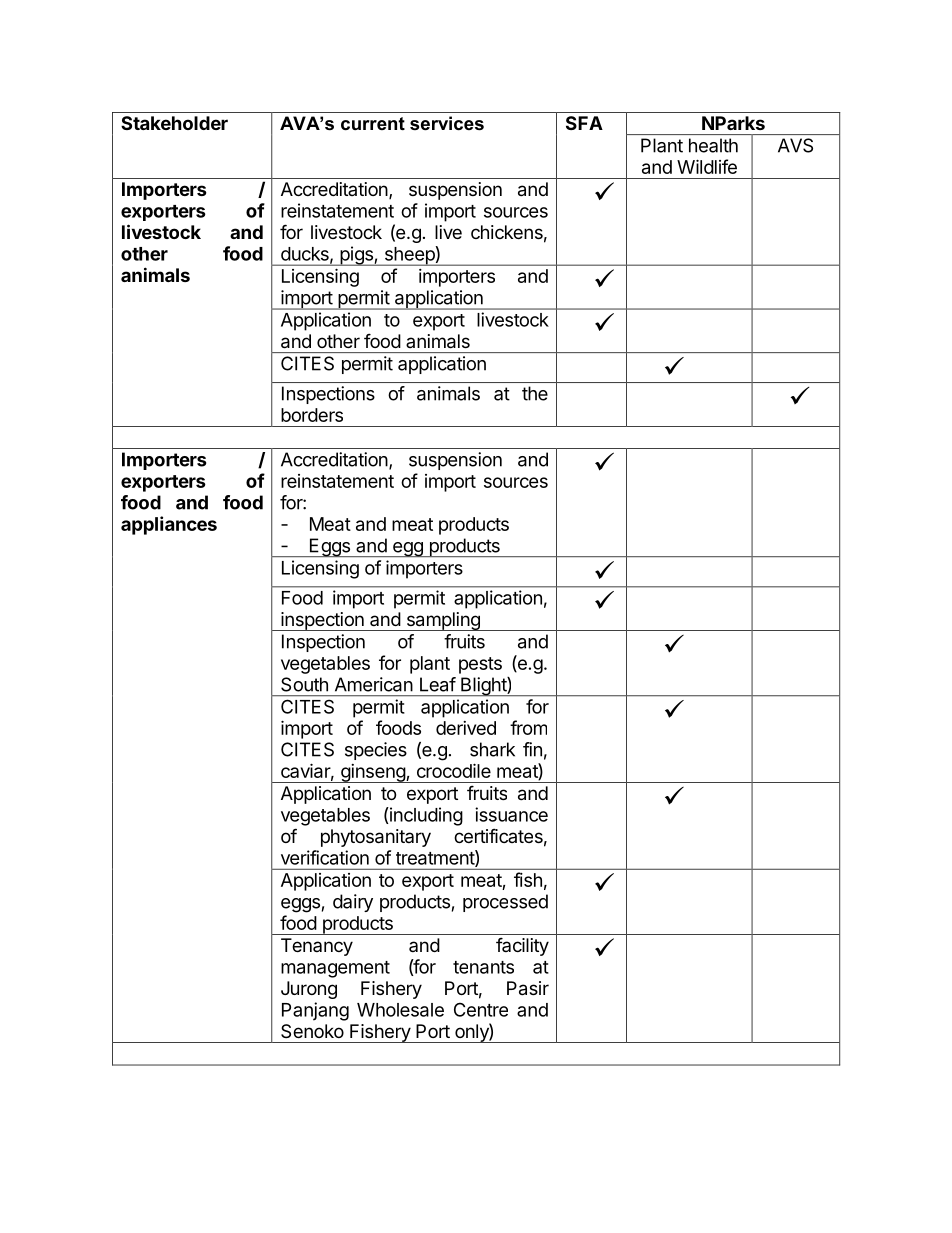 This page has width=952, height=1233. I want to click on Wildlife, so click(707, 166).
